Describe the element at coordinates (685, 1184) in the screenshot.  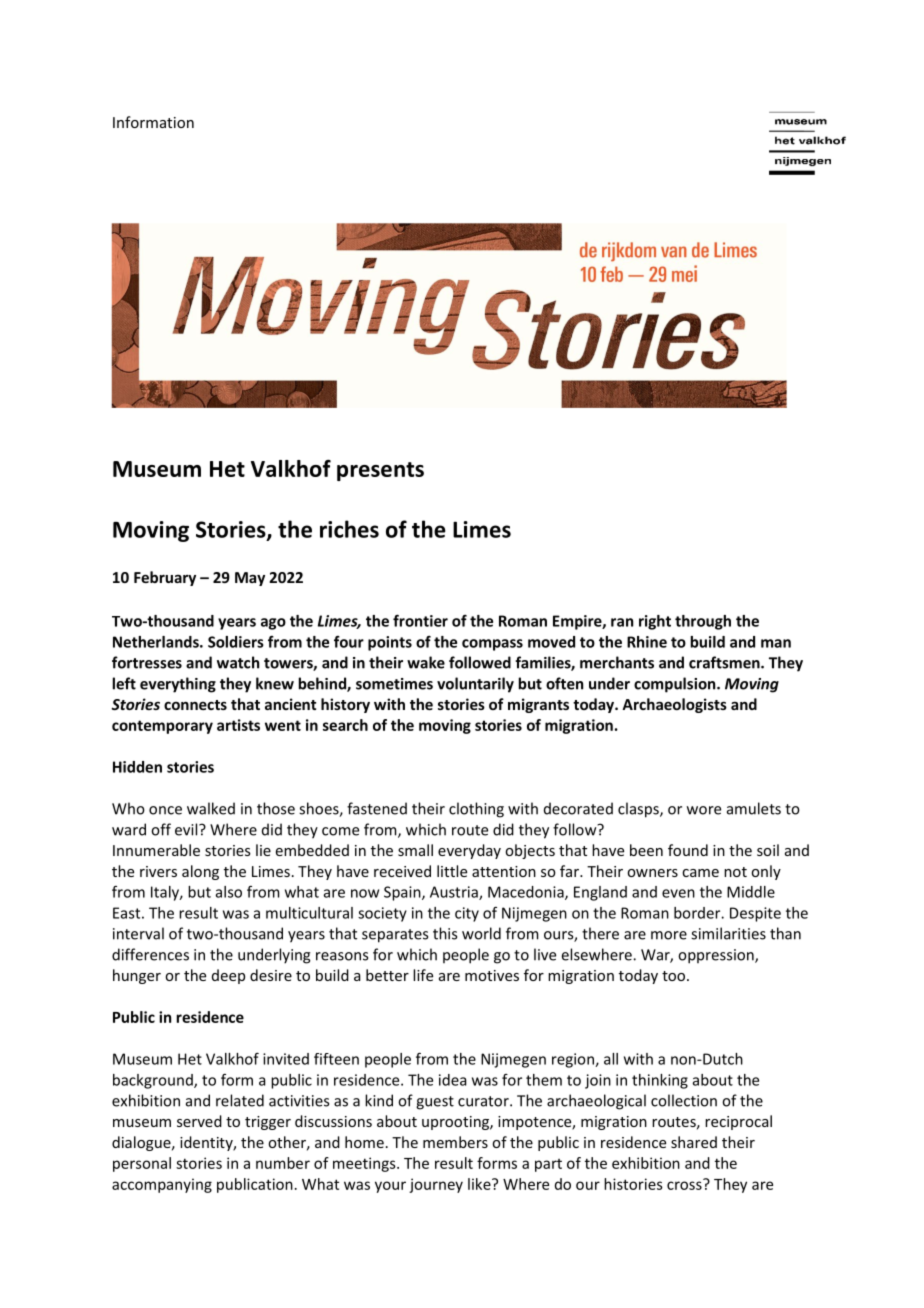
I see `cross` at that location.
